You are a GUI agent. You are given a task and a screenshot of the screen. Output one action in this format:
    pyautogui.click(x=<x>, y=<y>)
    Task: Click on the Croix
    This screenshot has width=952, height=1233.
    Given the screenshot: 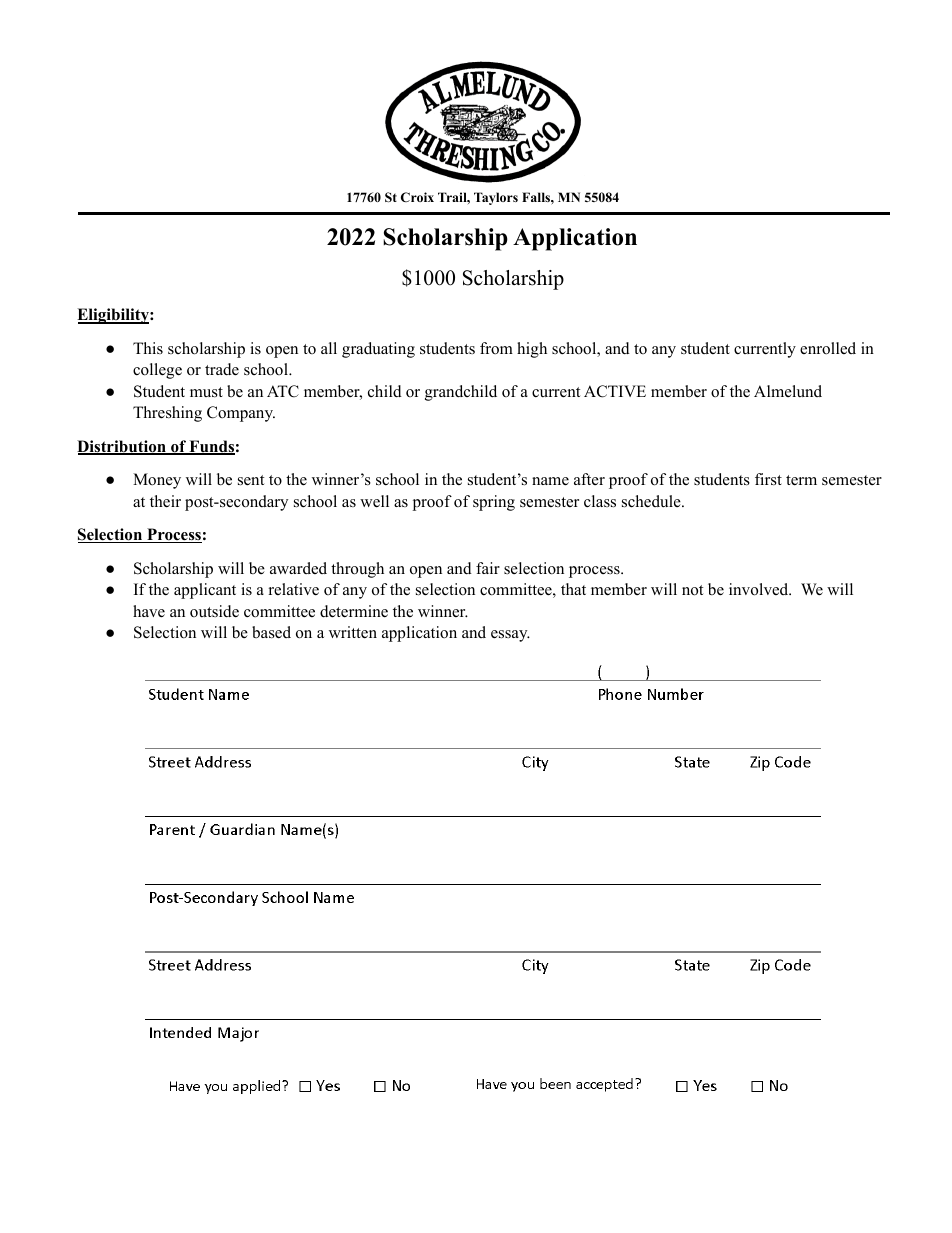 What is the action you would take?
    pyautogui.click(x=417, y=197)
